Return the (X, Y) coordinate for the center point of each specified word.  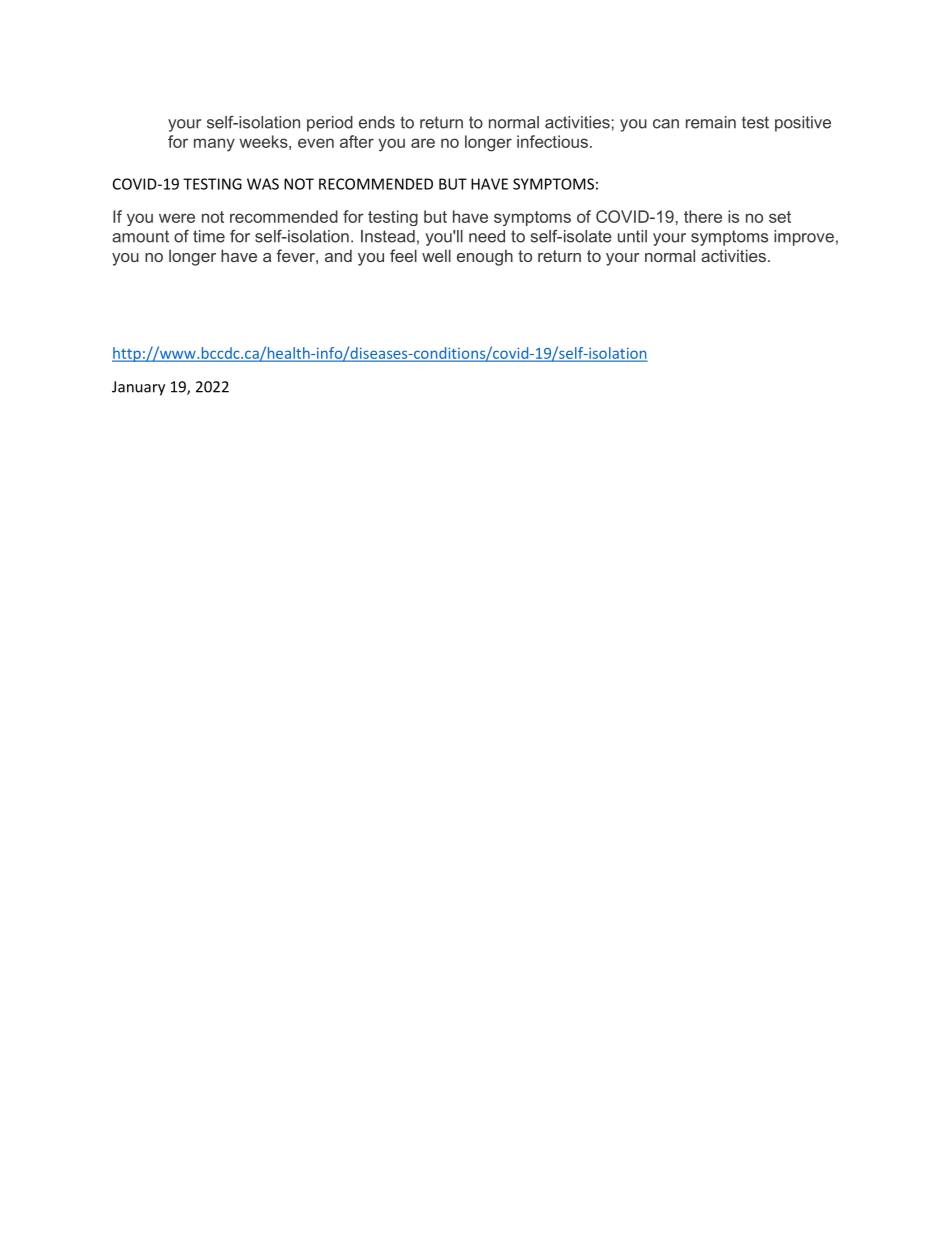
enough (485, 257)
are (423, 143)
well (436, 255)
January (138, 388)
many (214, 145)
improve (804, 238)
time (209, 236)
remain (711, 122)
